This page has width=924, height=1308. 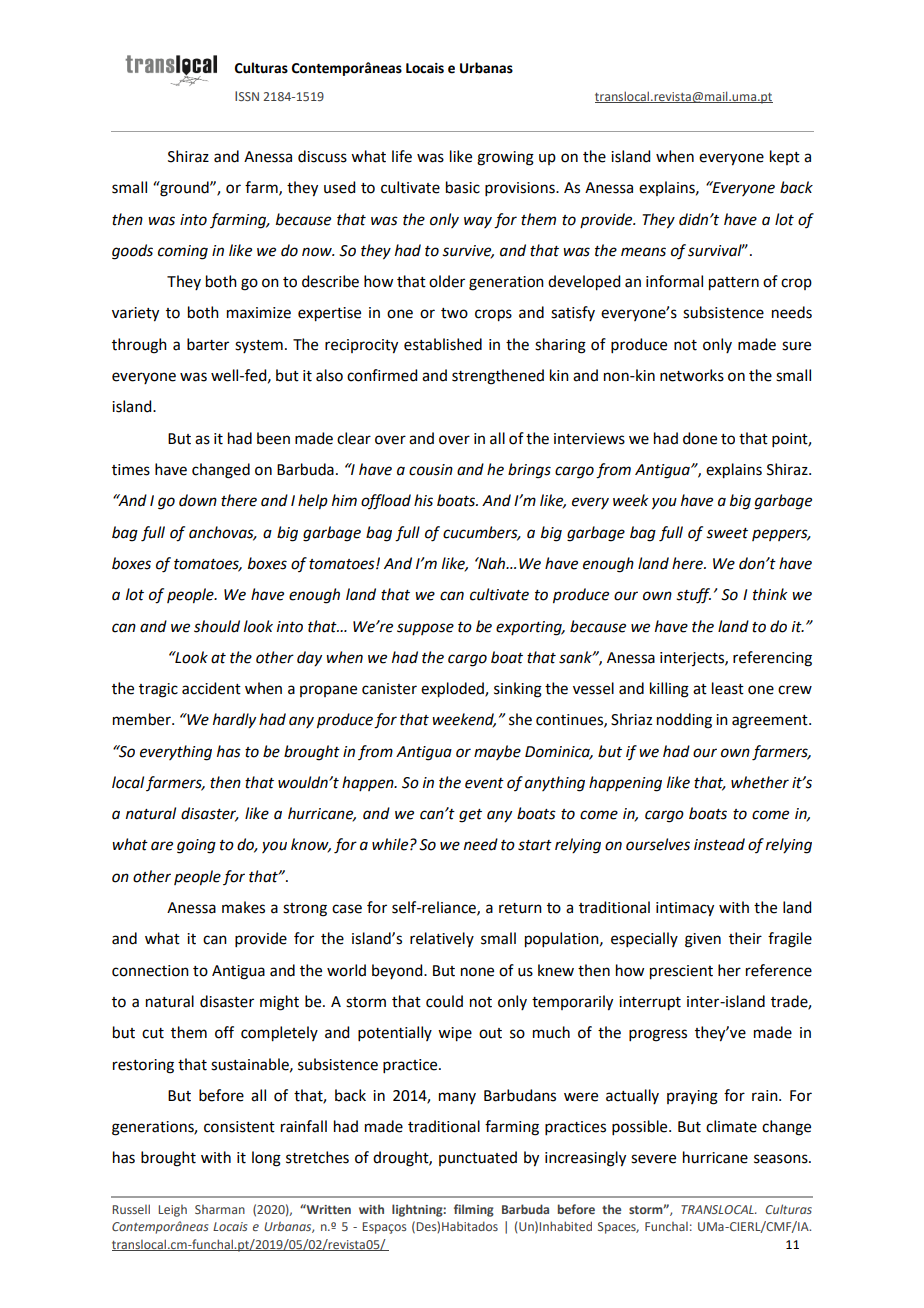 What do you see at coordinates (785, 157) in the page?
I see `kept` at bounding box center [785, 157].
